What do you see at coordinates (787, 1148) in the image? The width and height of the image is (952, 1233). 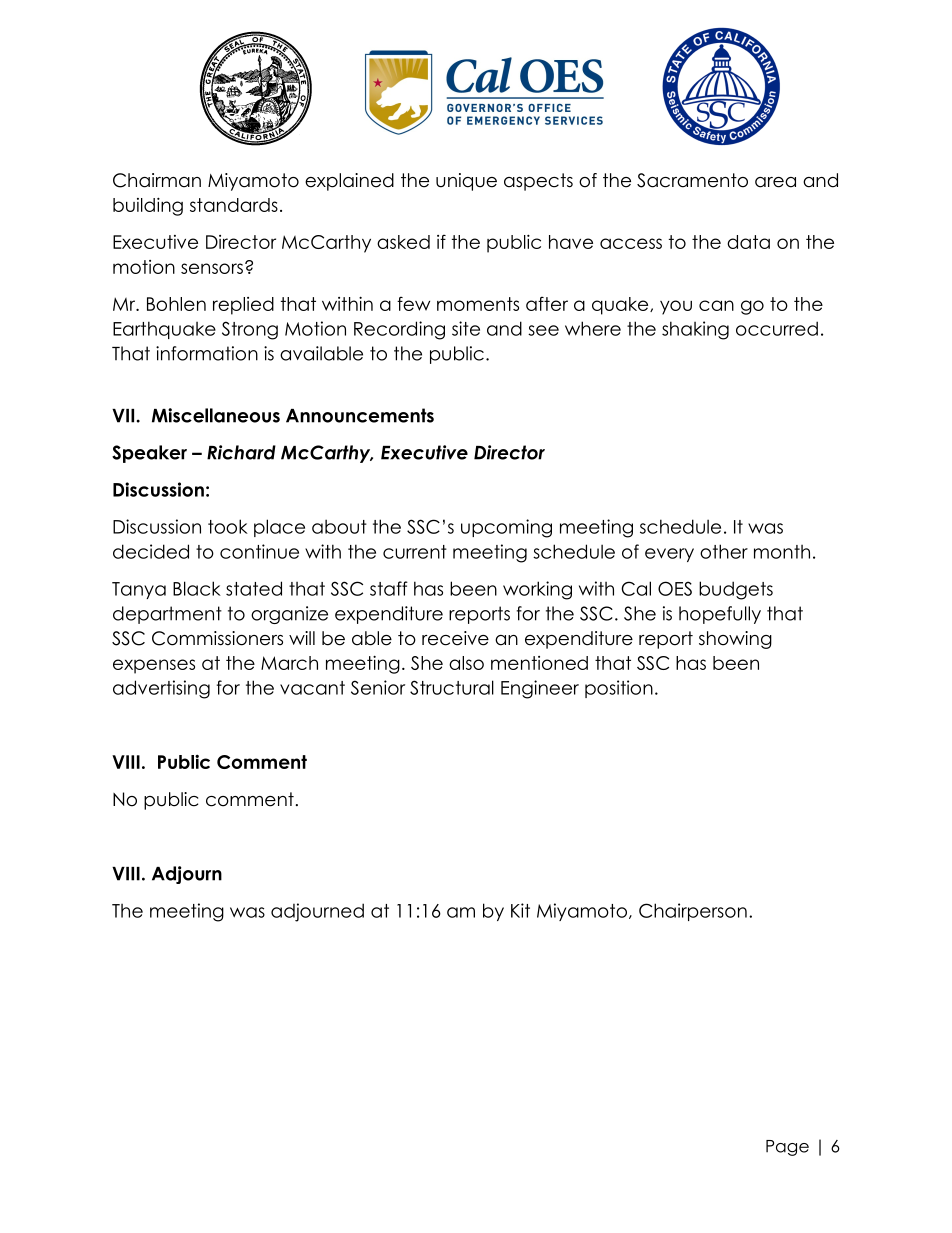 I see `Page` at bounding box center [787, 1148].
